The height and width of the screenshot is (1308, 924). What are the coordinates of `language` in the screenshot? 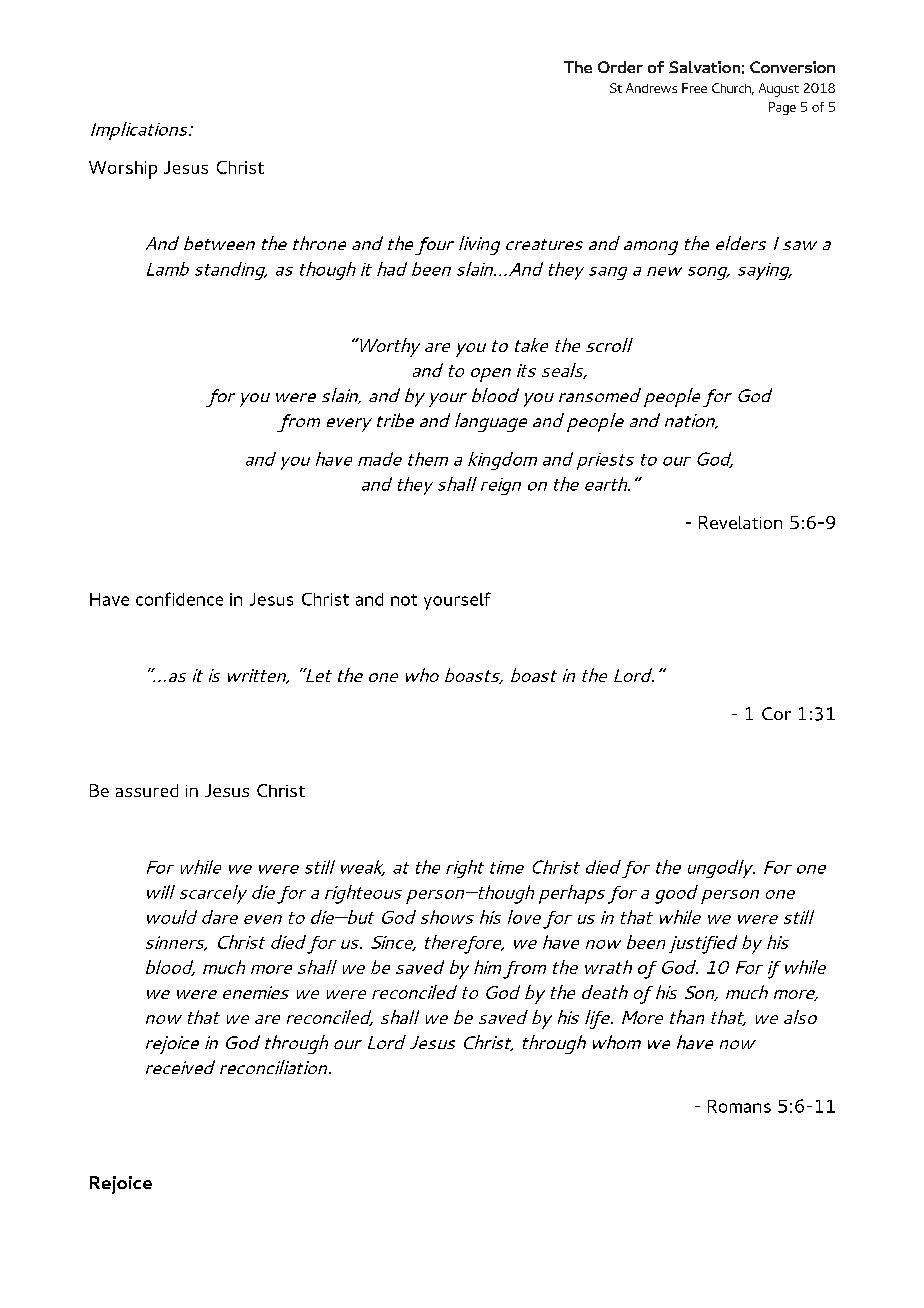 It's located at (491, 422).
